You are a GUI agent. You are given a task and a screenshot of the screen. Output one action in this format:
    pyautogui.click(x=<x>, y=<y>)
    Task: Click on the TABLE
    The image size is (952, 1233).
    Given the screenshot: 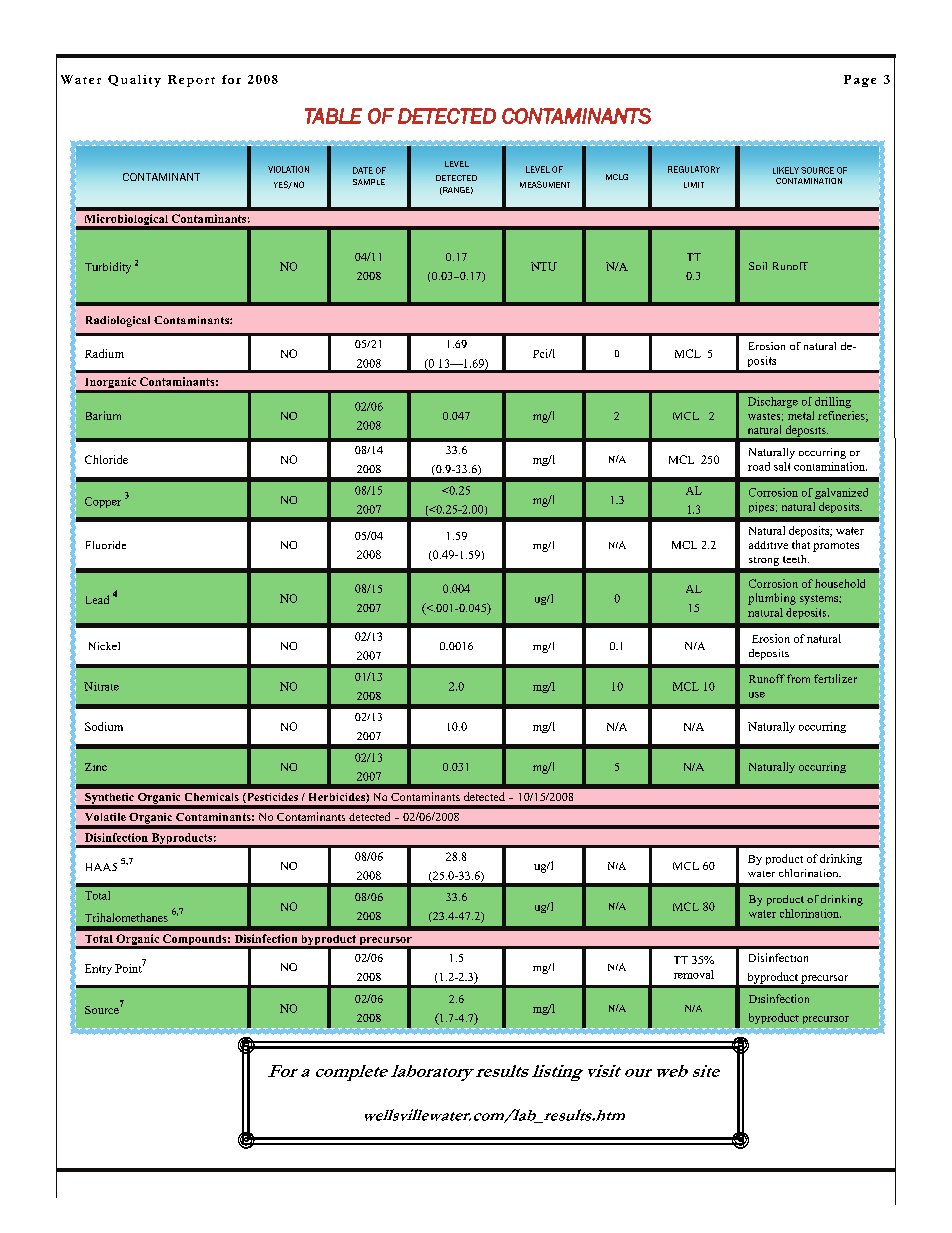 What is the action you would take?
    pyautogui.click(x=333, y=116)
